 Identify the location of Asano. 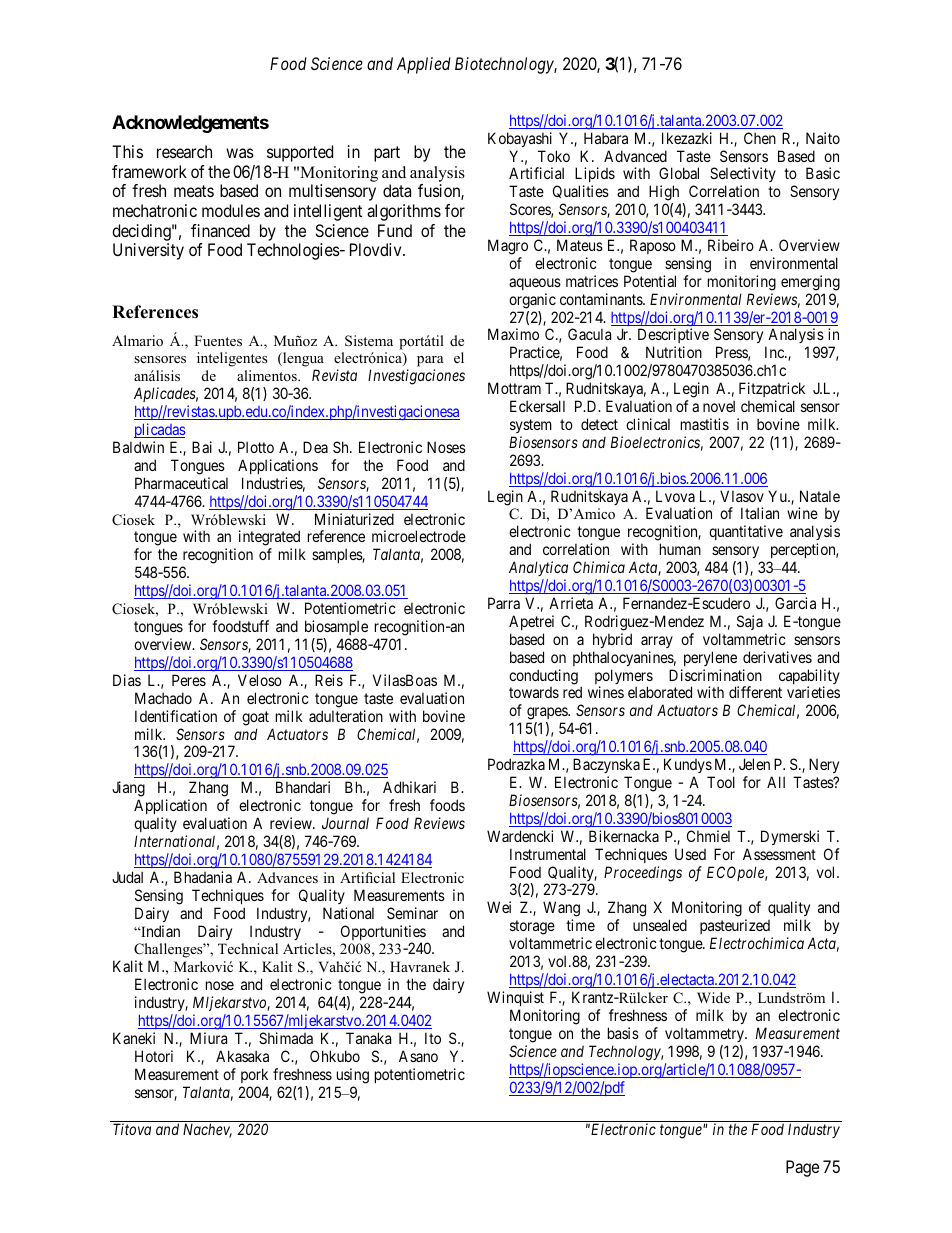
(418, 1056).
